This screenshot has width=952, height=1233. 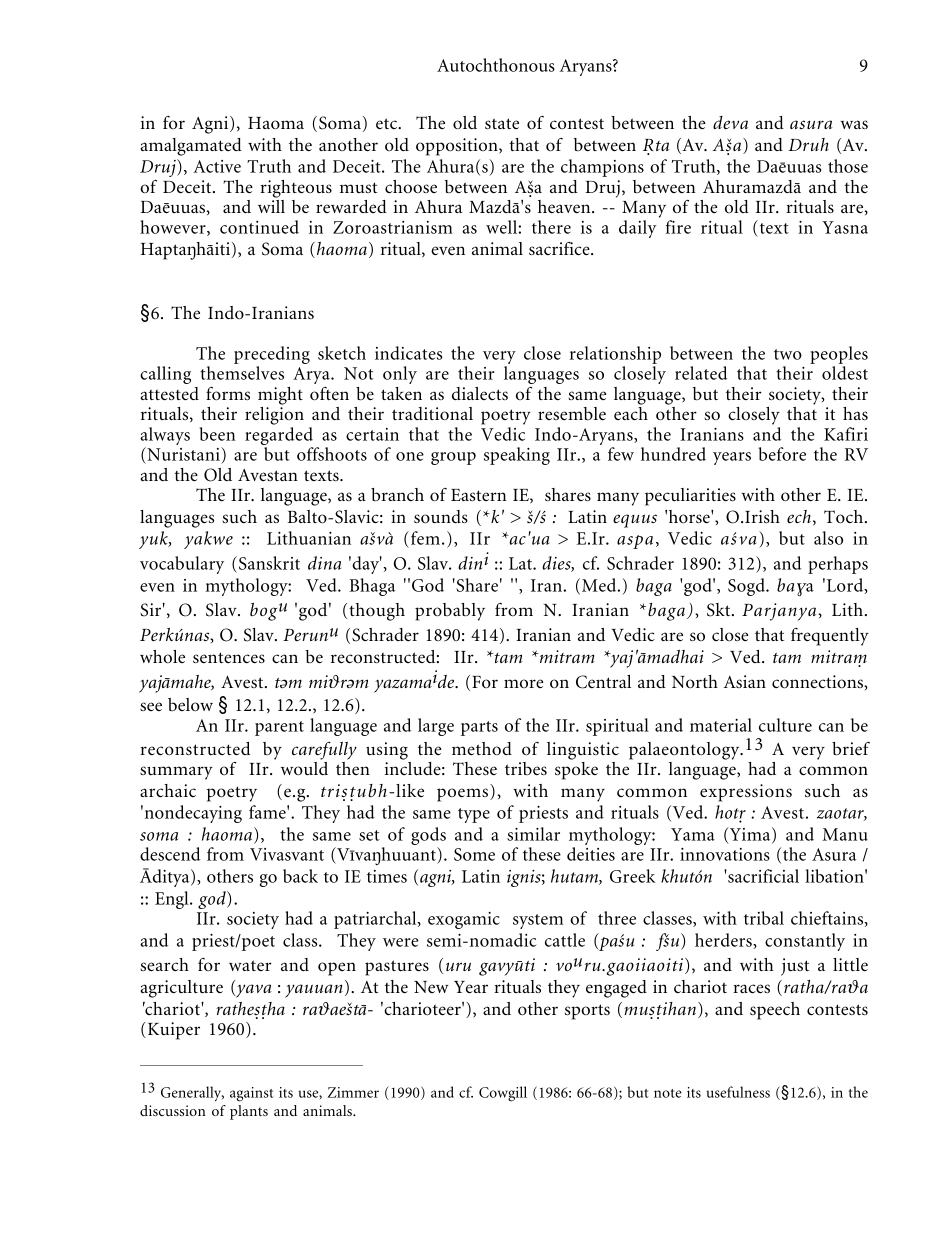 What do you see at coordinates (474, 854) in the screenshot?
I see `Some` at bounding box center [474, 854].
